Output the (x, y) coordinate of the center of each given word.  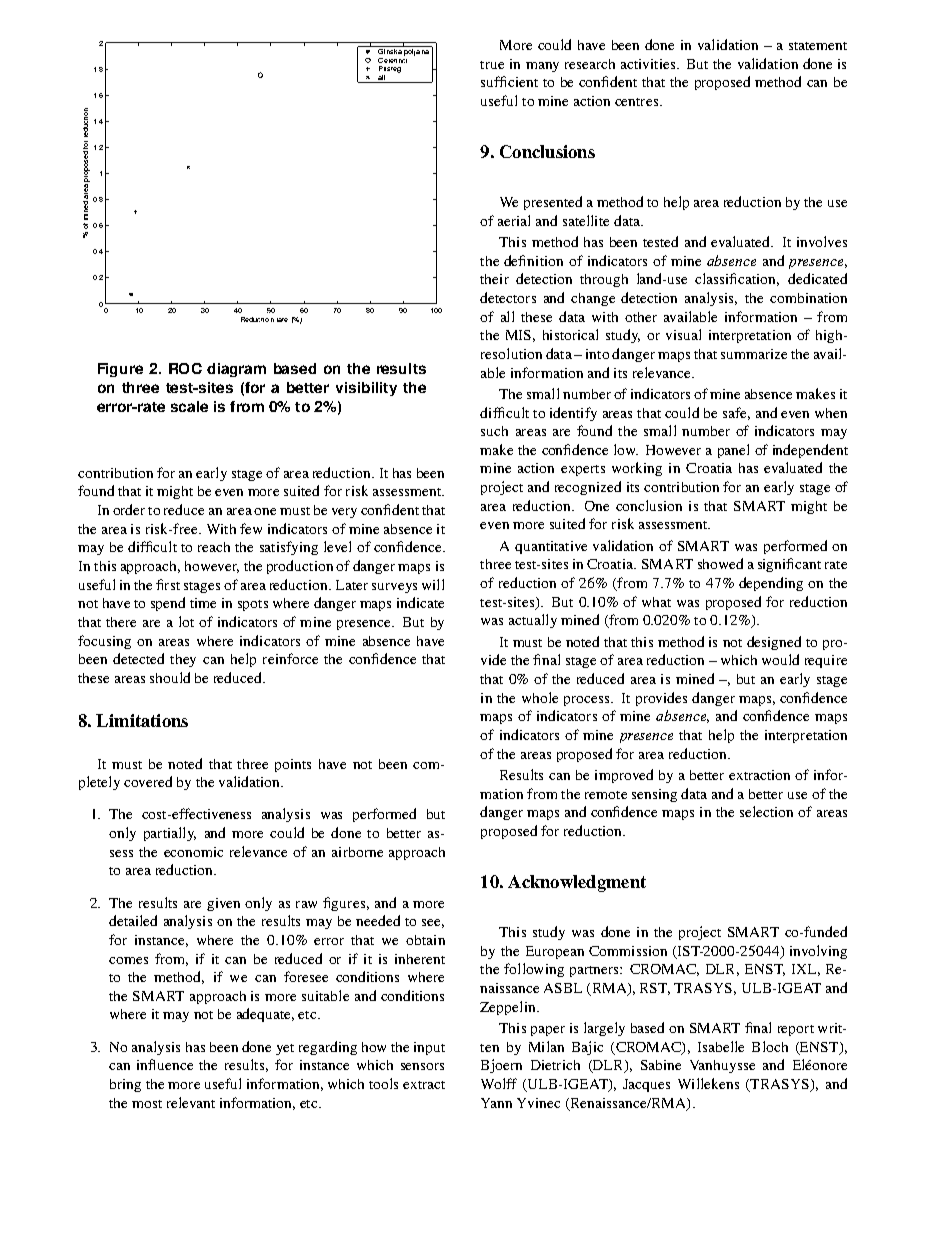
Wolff (499, 1083)
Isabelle (721, 1046)
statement (818, 46)
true (492, 65)
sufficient (509, 81)
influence (165, 1064)
